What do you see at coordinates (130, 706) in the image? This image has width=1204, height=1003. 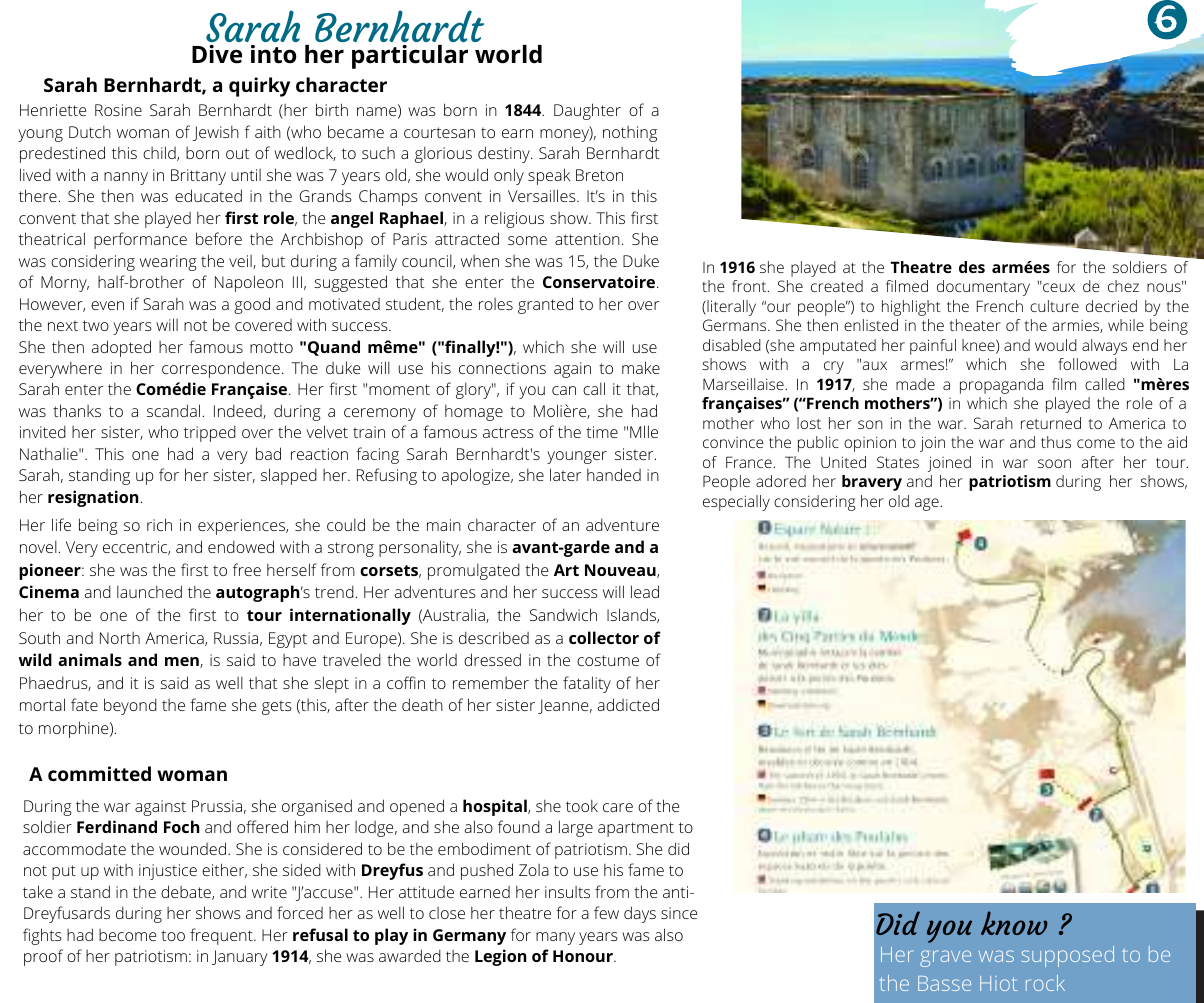 I see `beyond` at bounding box center [130, 706].
